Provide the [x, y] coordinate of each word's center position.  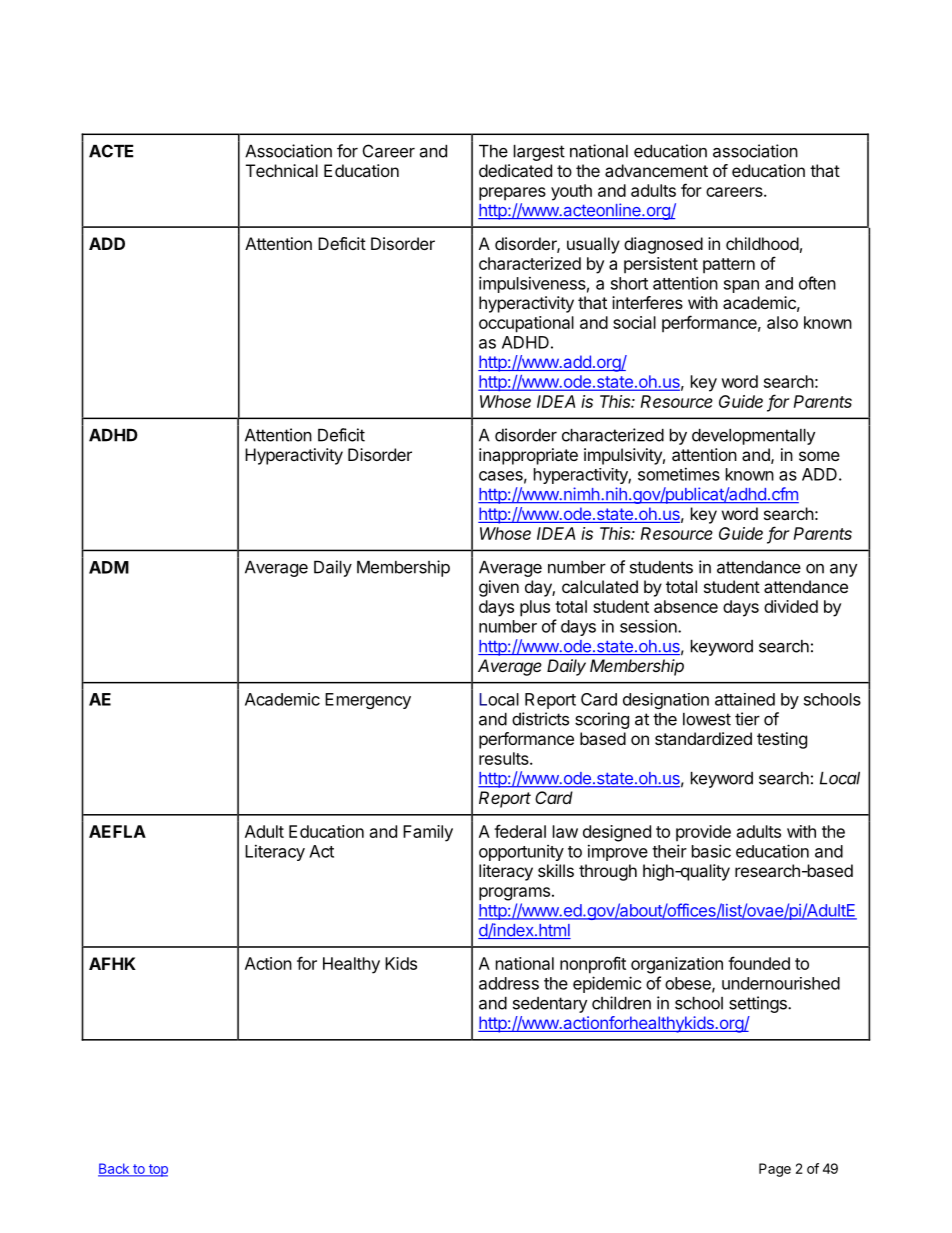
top [157, 1170]
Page [775, 1170]
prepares [512, 194]
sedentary [550, 1005]
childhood [762, 243]
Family [428, 833]
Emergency [368, 701]
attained [745, 699]
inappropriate [528, 456]
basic [711, 851]
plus [535, 608]
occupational [526, 324]
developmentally [753, 437]
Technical [282, 170]
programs [514, 894]
